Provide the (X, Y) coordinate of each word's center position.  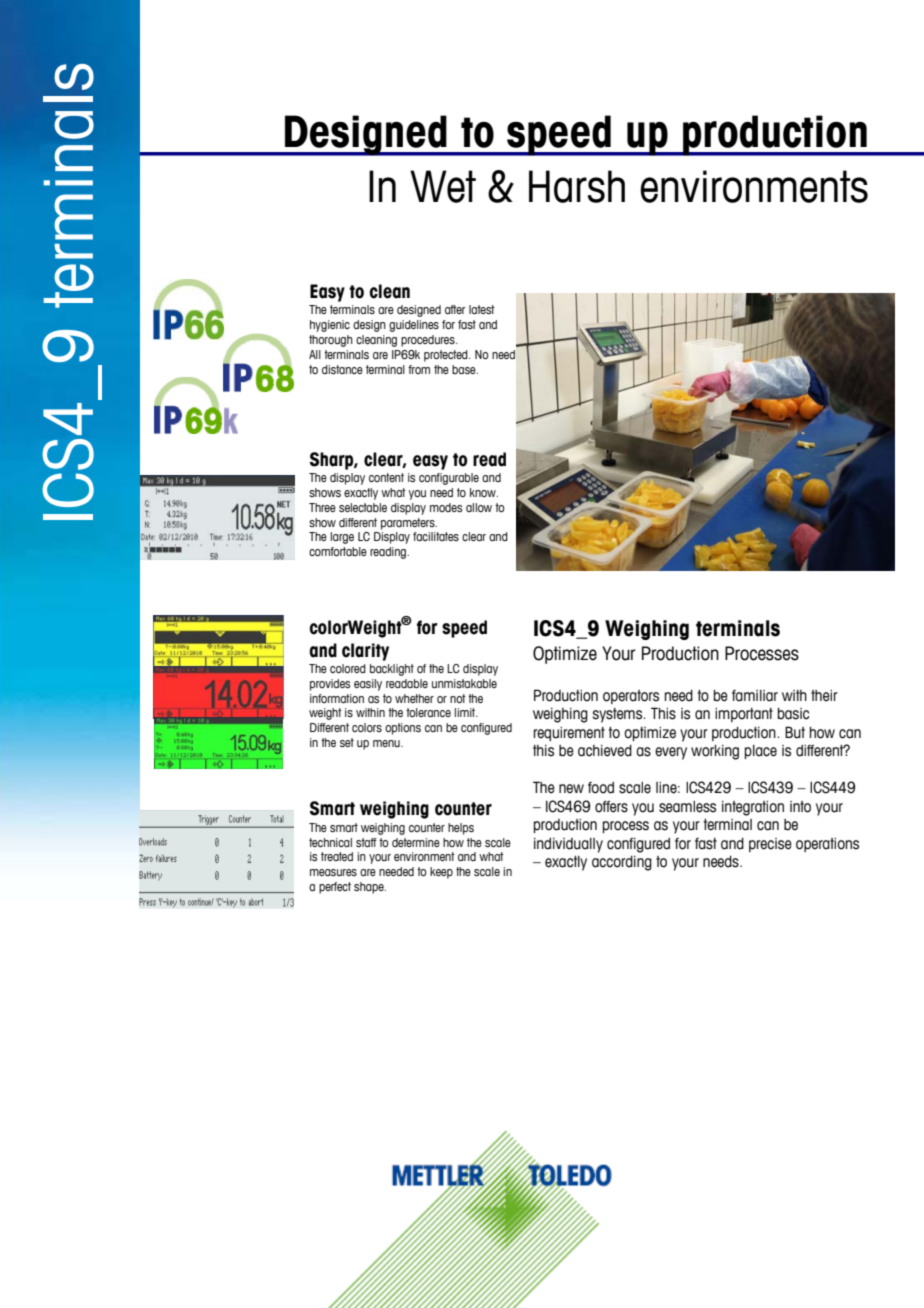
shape (370, 888)
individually (568, 845)
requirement (569, 734)
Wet (443, 186)
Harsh (577, 186)
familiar (755, 696)
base (465, 369)
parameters (409, 524)
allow (479, 507)
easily (368, 685)
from (419, 369)
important (744, 715)
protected (447, 356)
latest (482, 309)
